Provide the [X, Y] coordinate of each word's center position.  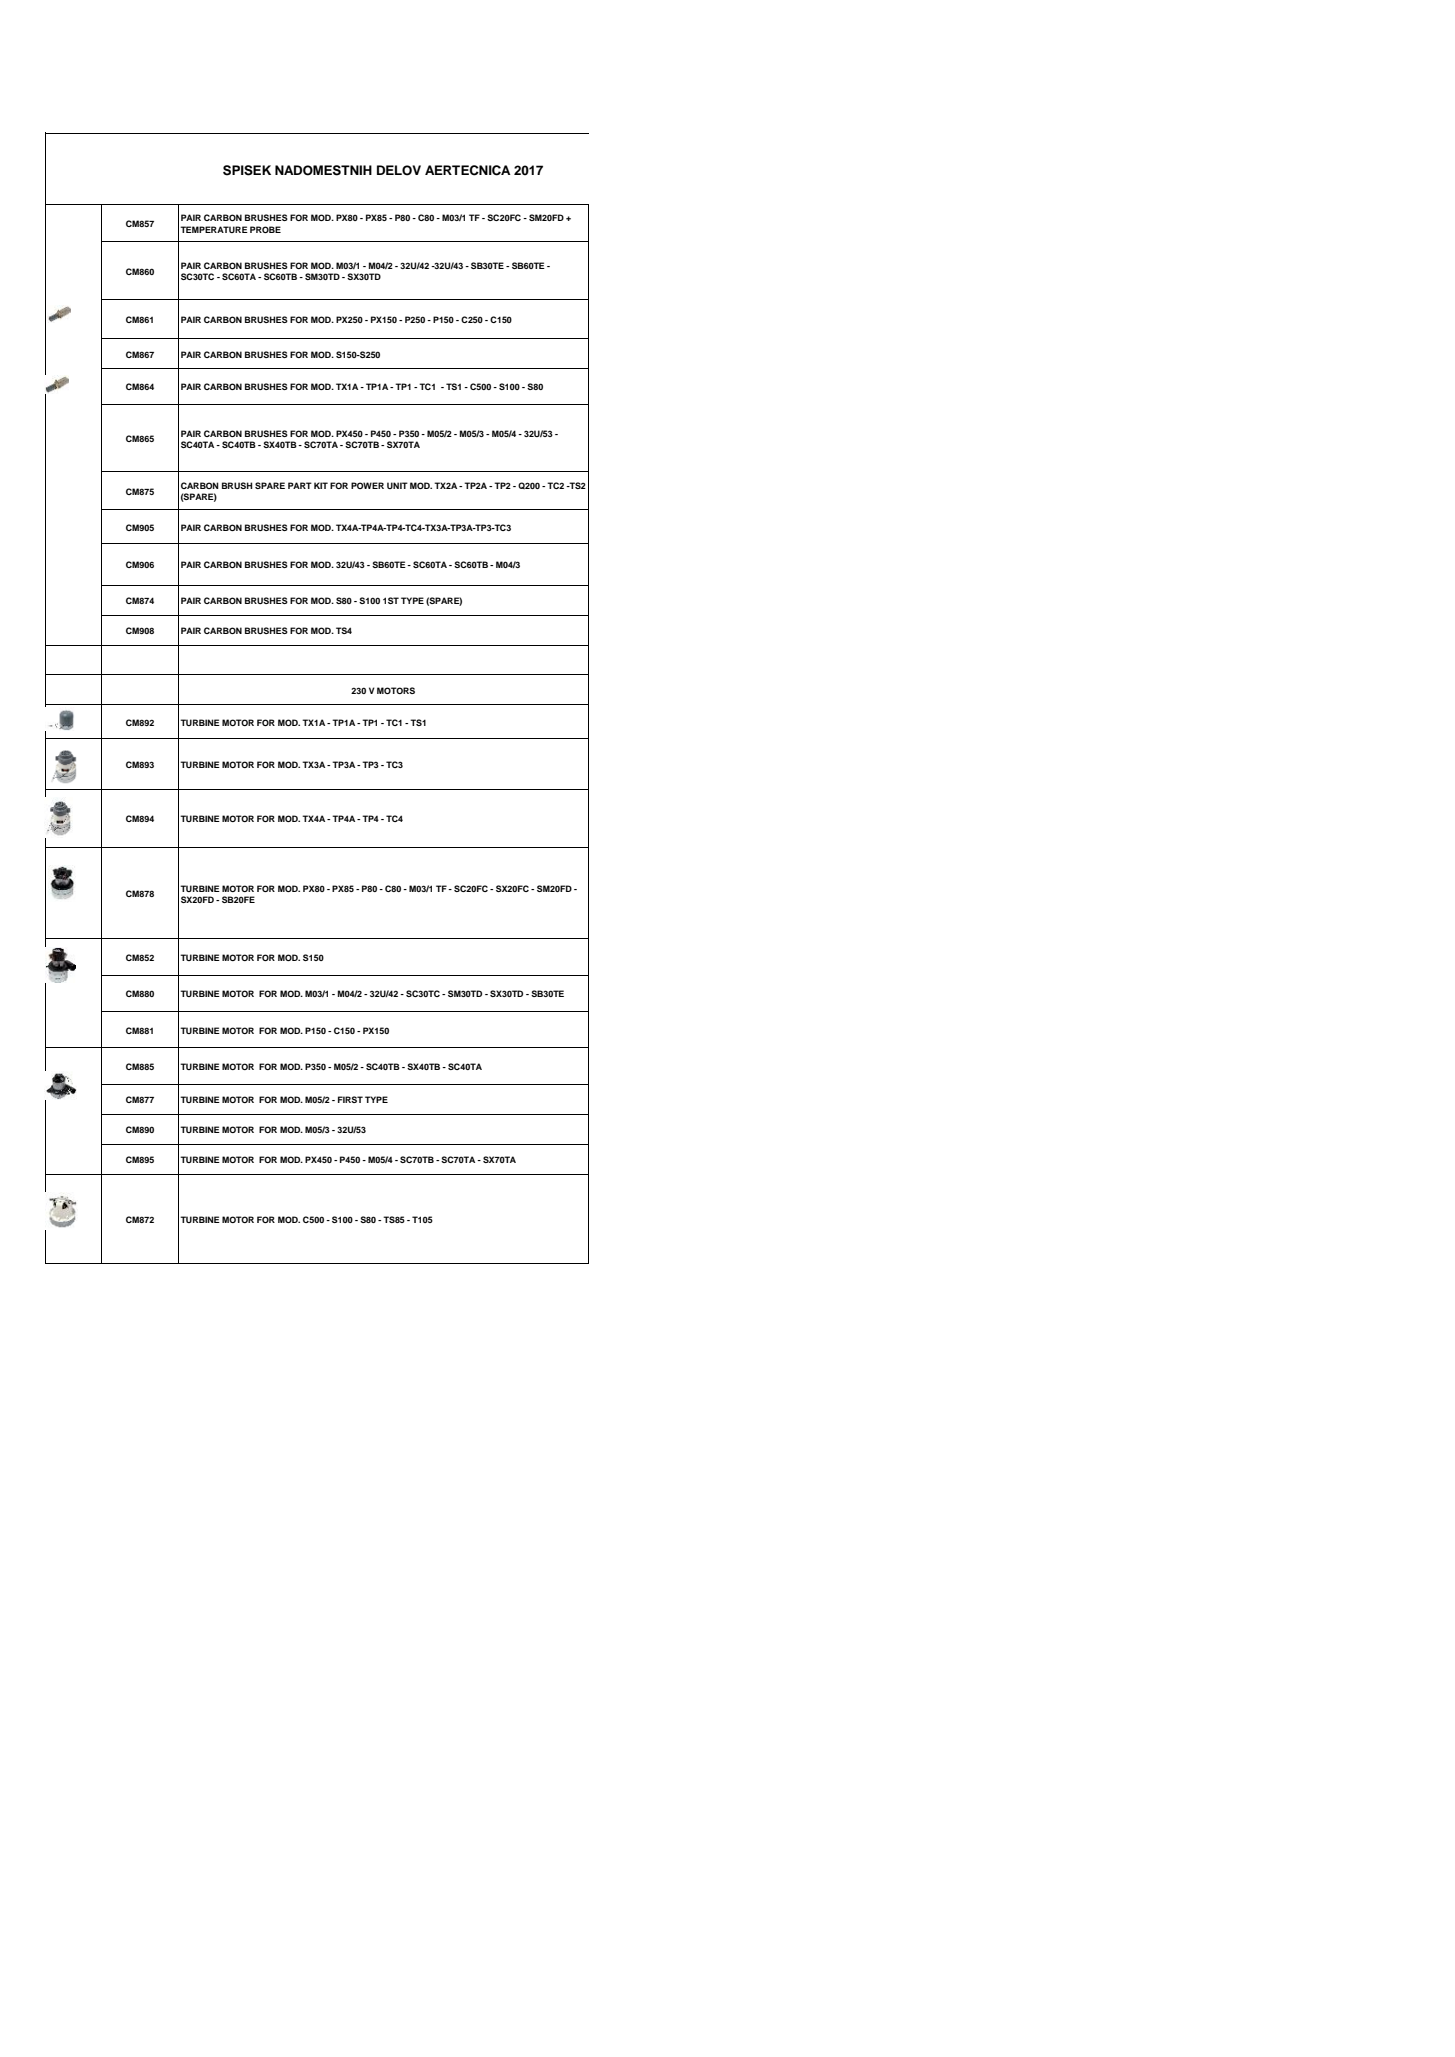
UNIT [397, 485]
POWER [367, 485]
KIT [321, 485]
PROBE [265, 229]
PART [300, 485]
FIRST [350, 1099]
